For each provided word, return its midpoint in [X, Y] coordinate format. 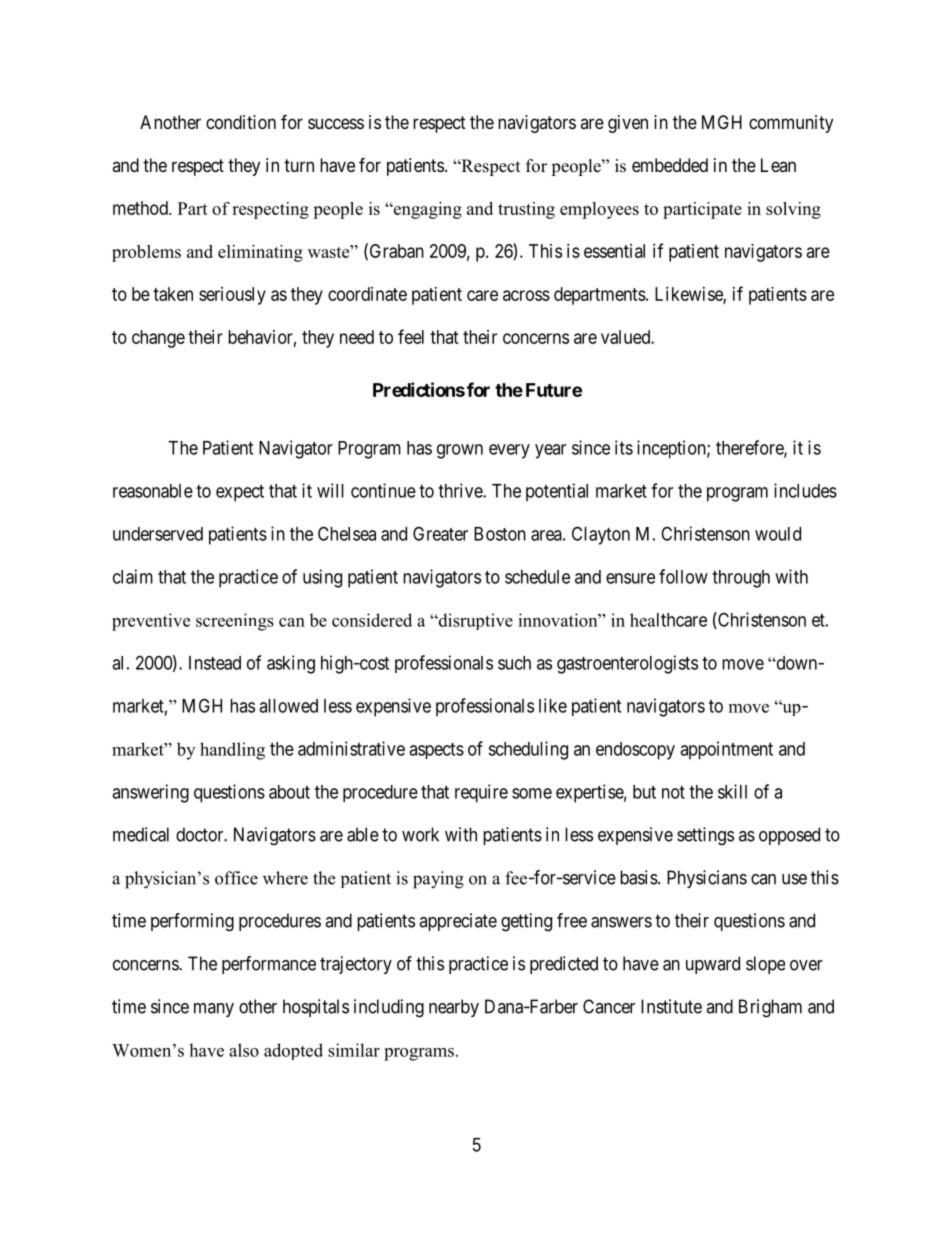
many [214, 1010]
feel [411, 336]
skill [732, 791]
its [624, 447]
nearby [454, 1008]
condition [241, 122]
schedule [537, 577]
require [481, 793]
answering [150, 793]
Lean [778, 165]
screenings [235, 622]
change [158, 339]
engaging [427, 210]
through [741, 579]
